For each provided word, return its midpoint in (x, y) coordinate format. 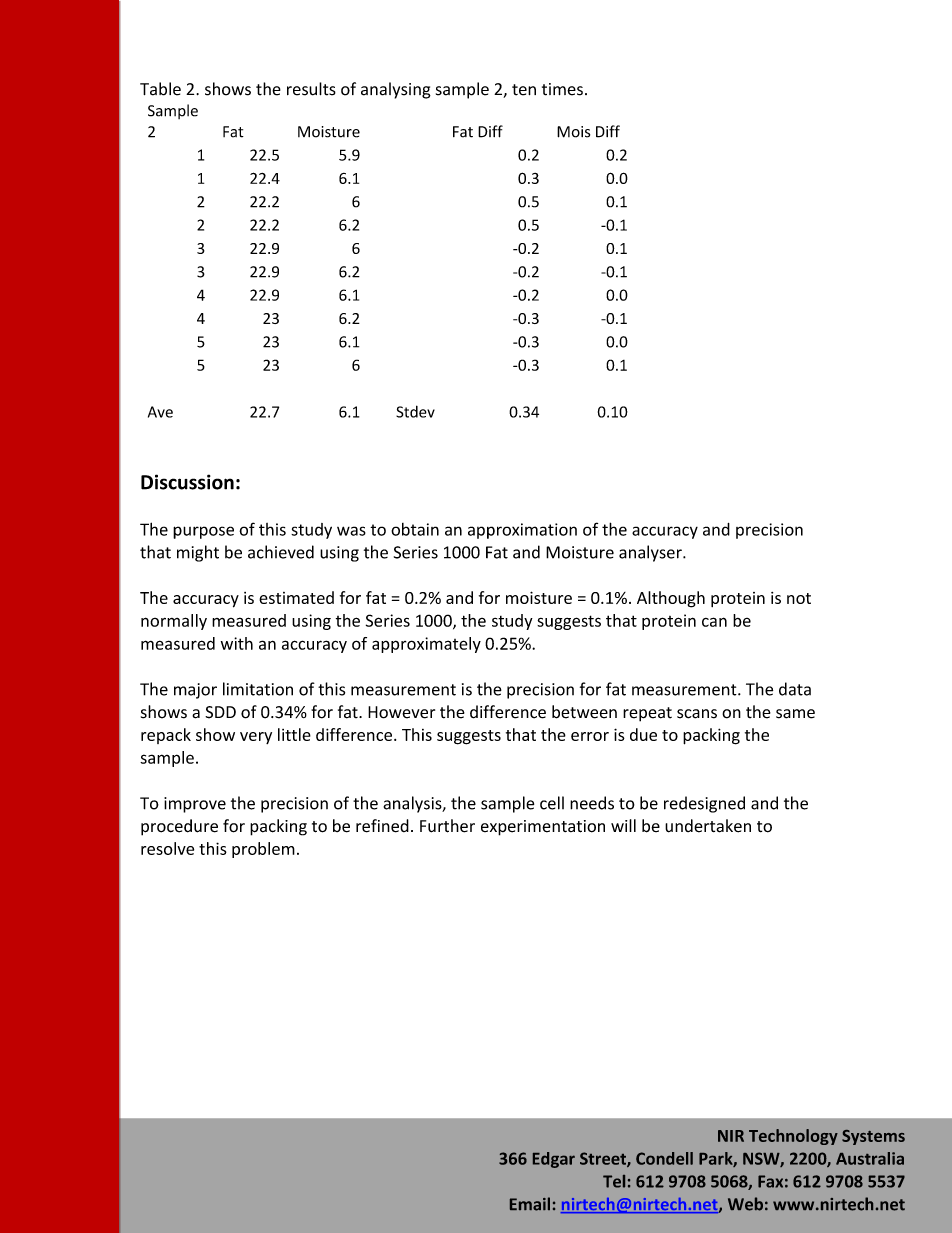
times (562, 89)
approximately (426, 645)
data (795, 689)
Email (530, 1204)
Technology (793, 1137)
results (311, 89)
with (237, 643)
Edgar (554, 1160)
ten (524, 90)
